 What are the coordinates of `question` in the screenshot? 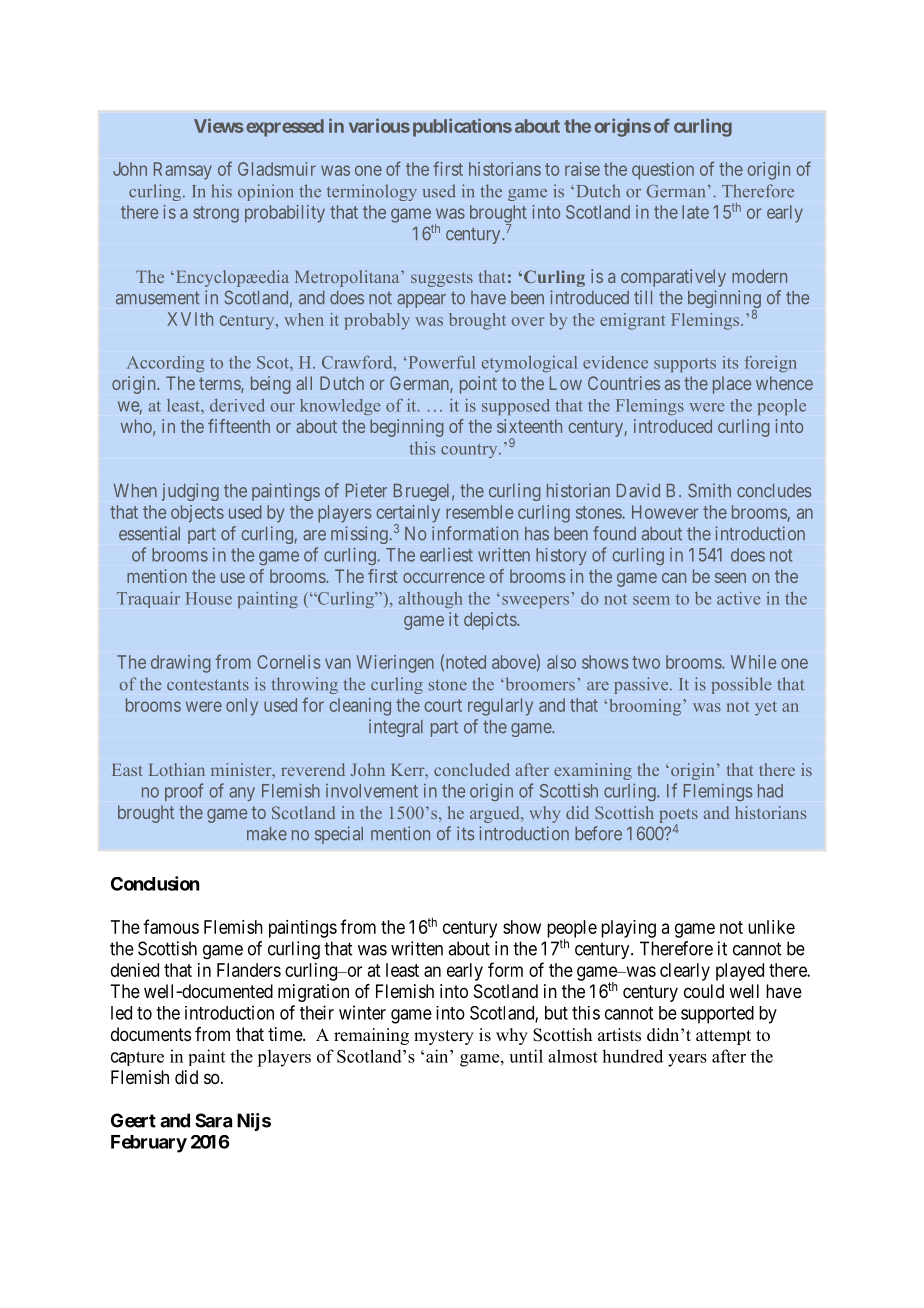 It's located at (663, 171).
